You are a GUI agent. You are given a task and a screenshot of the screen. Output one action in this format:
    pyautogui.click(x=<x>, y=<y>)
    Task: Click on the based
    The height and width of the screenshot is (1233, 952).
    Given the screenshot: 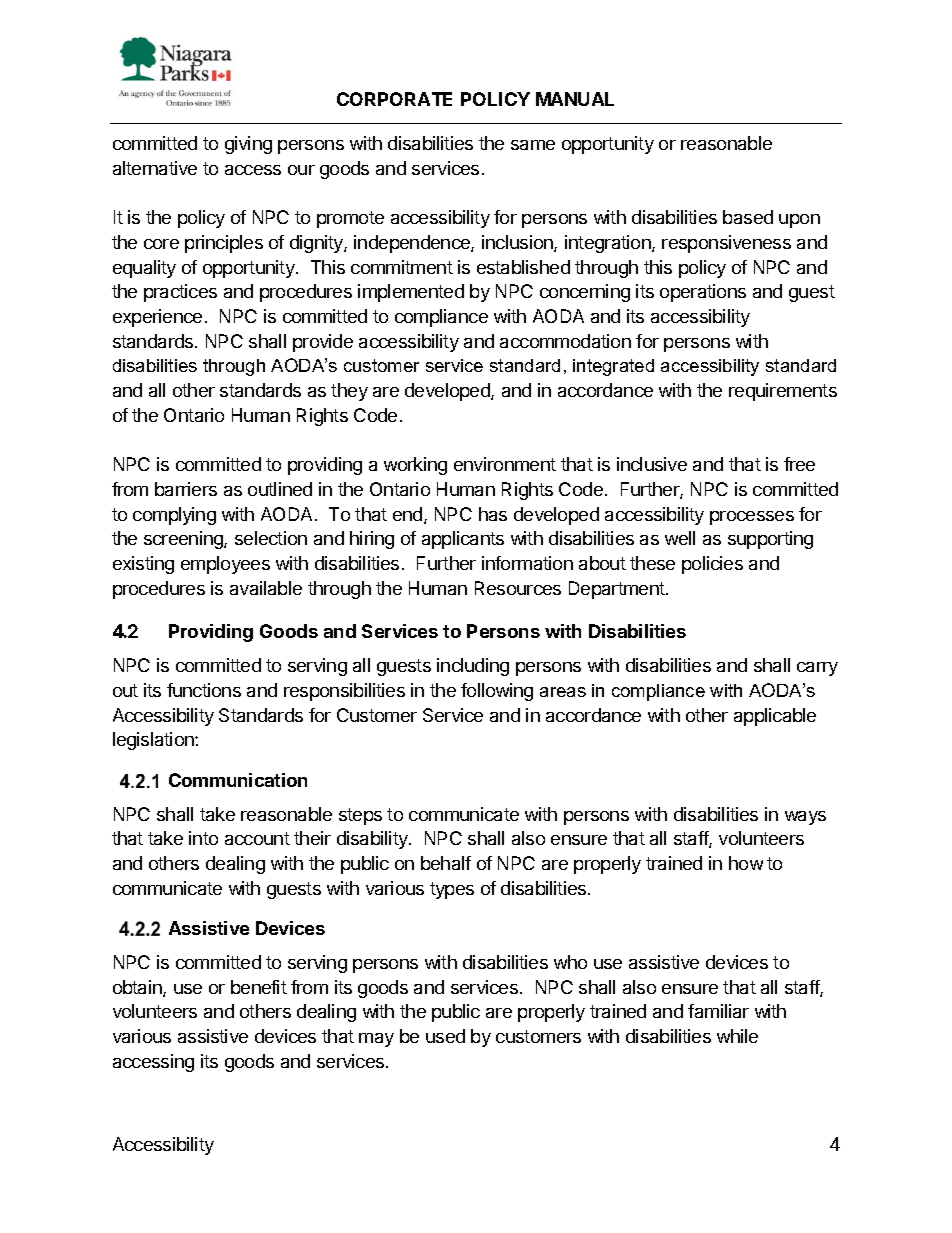 What is the action you would take?
    pyautogui.click(x=748, y=217)
